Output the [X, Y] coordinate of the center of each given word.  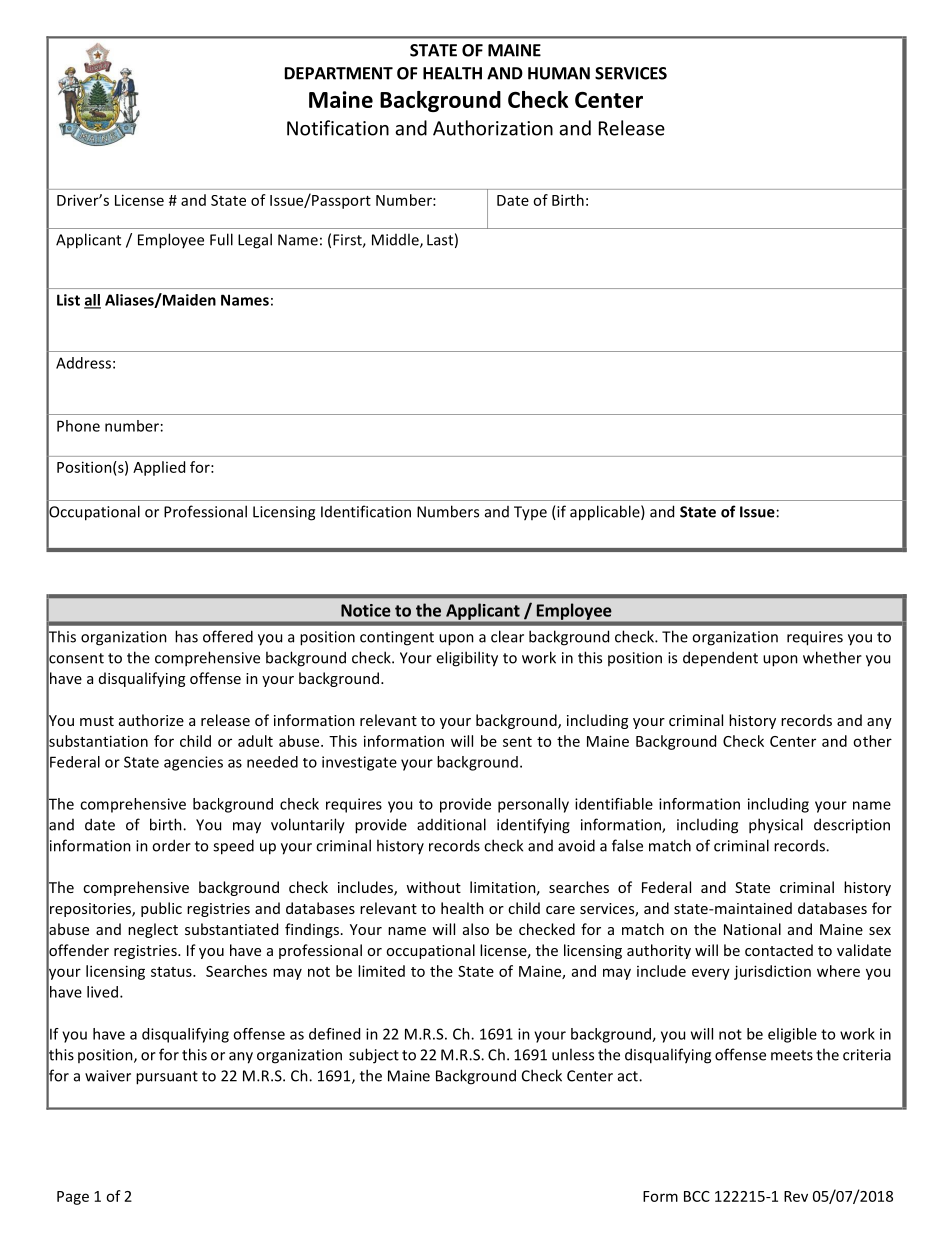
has [186, 636]
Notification [338, 128]
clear [507, 636]
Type [530, 513]
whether [832, 657]
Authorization [493, 128]
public [161, 909]
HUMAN [559, 73]
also [476, 929]
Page [73, 1198]
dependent [720, 659]
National [752, 929]
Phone [78, 426]
